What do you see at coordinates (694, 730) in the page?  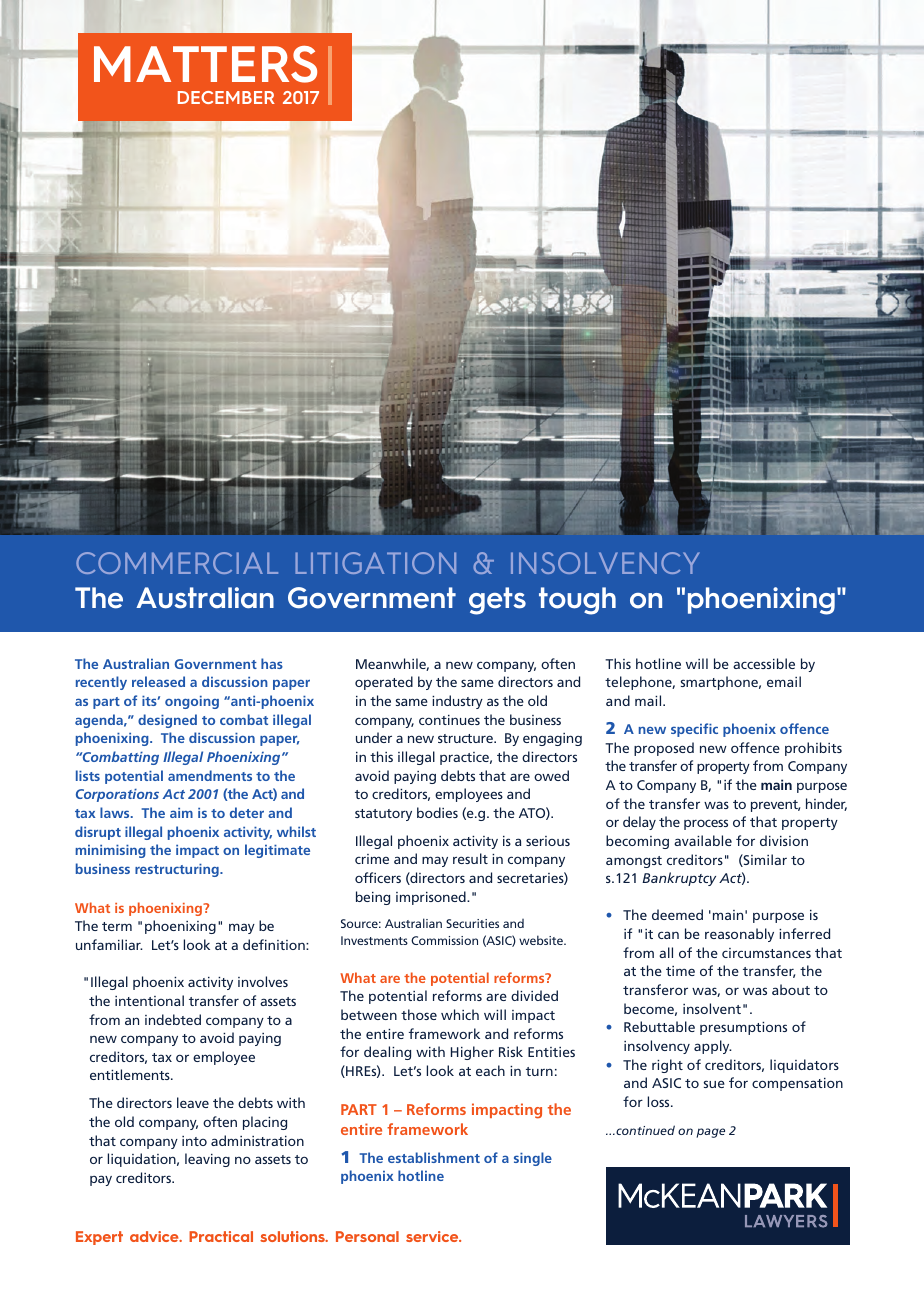 I see `specific` at bounding box center [694, 730].
